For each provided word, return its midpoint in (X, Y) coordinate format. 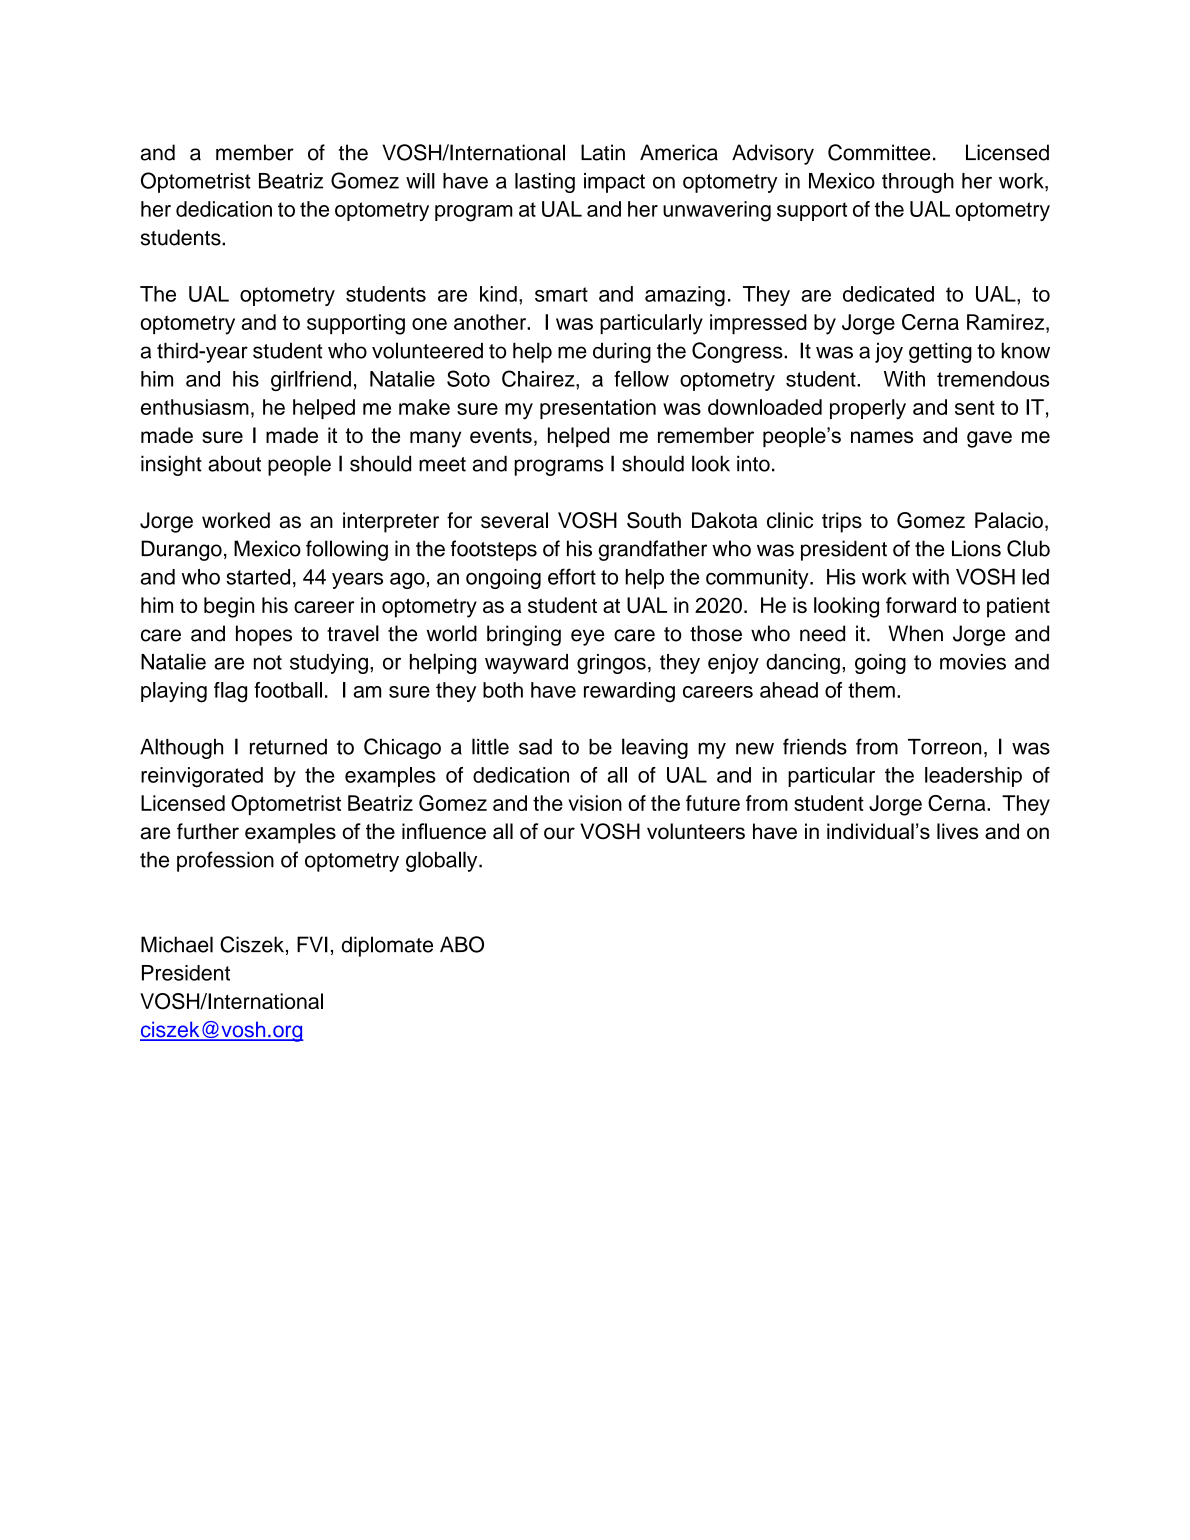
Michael (177, 944)
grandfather (652, 550)
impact (614, 183)
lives (957, 831)
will (420, 181)
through (918, 183)
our (559, 833)
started (258, 577)
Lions (976, 548)
